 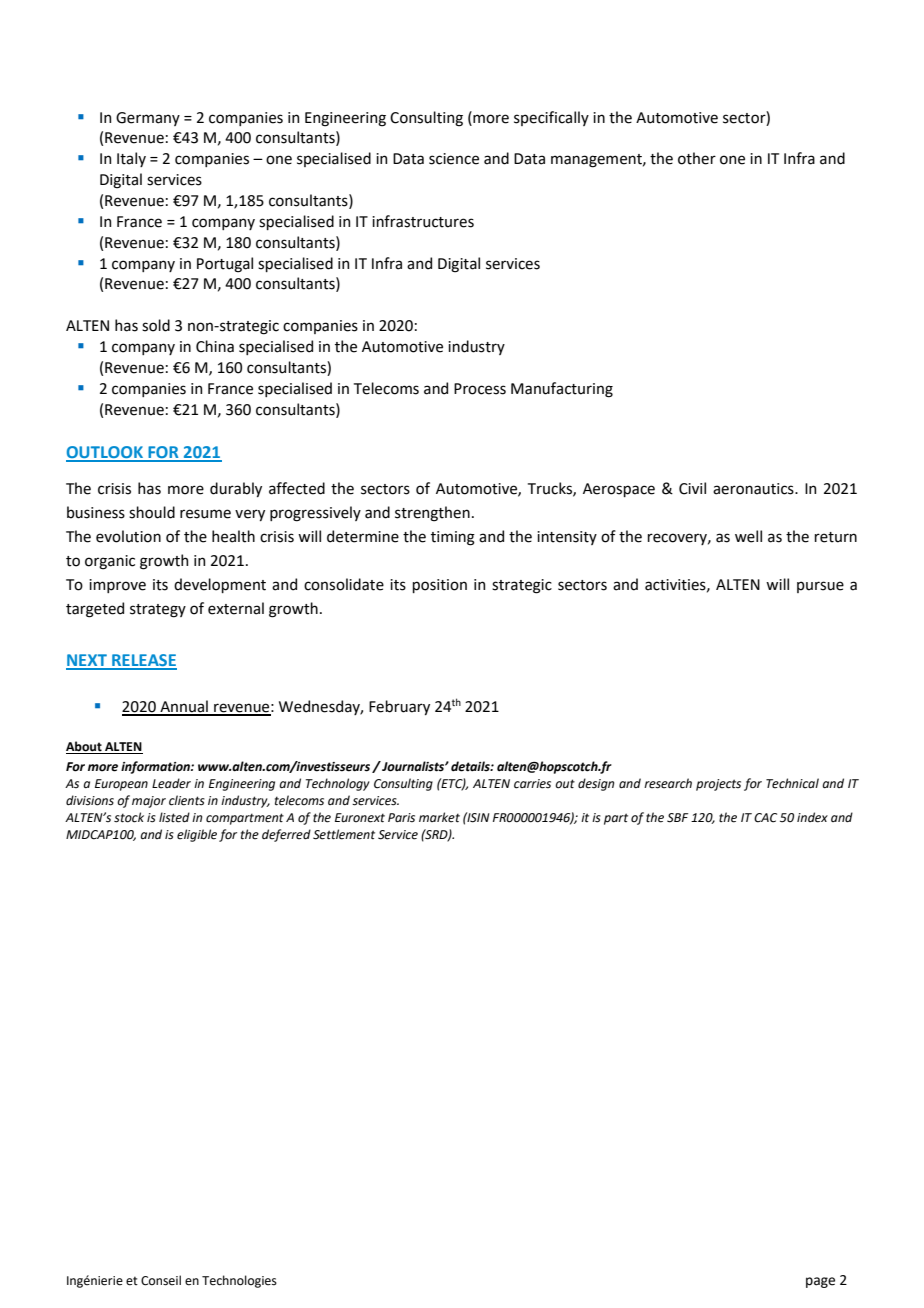 What do you see at coordinates (480, 389) in the screenshot?
I see `Process` at bounding box center [480, 389].
